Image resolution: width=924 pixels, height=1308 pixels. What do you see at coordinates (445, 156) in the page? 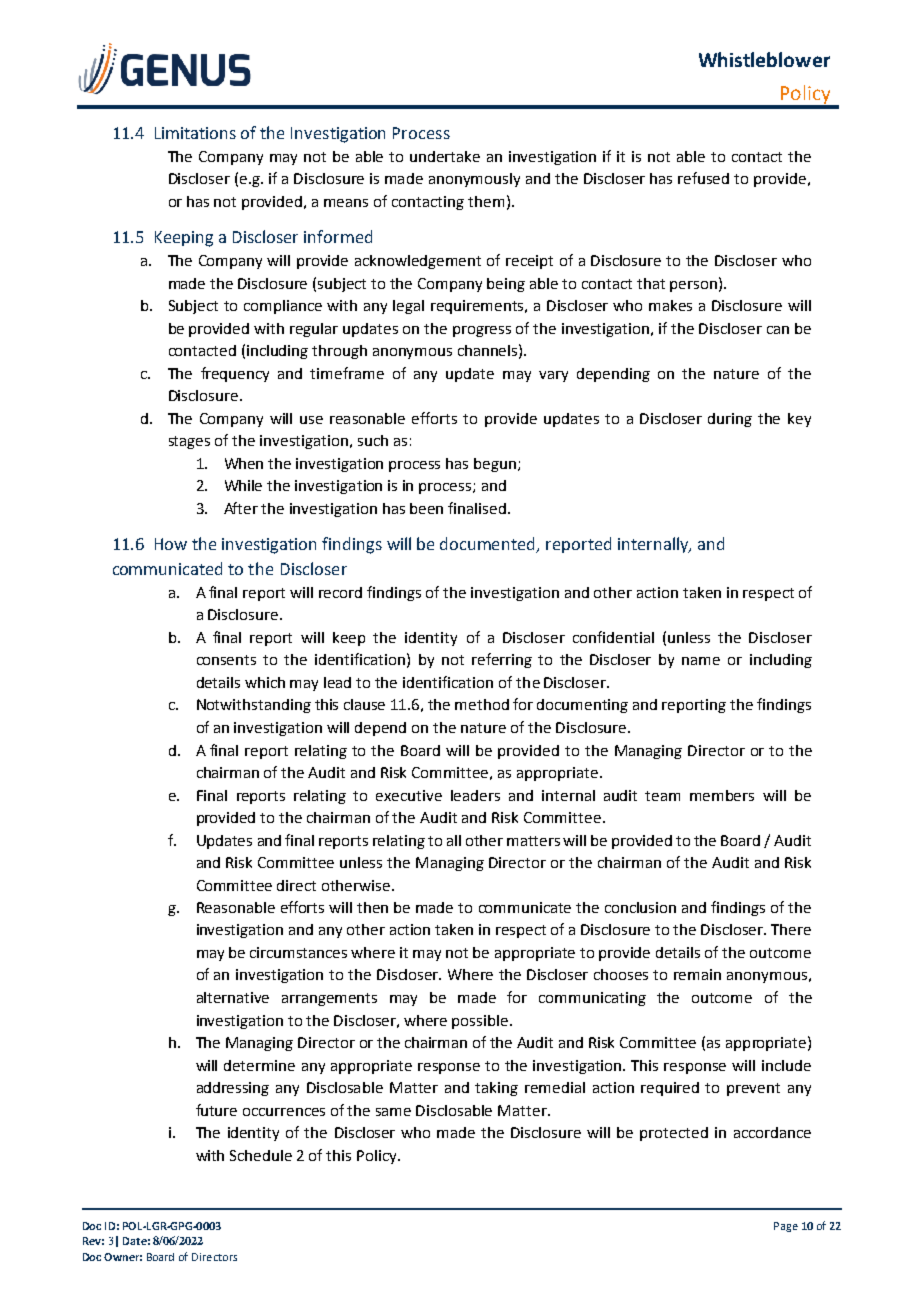
I see `undertake` at bounding box center [445, 156].
